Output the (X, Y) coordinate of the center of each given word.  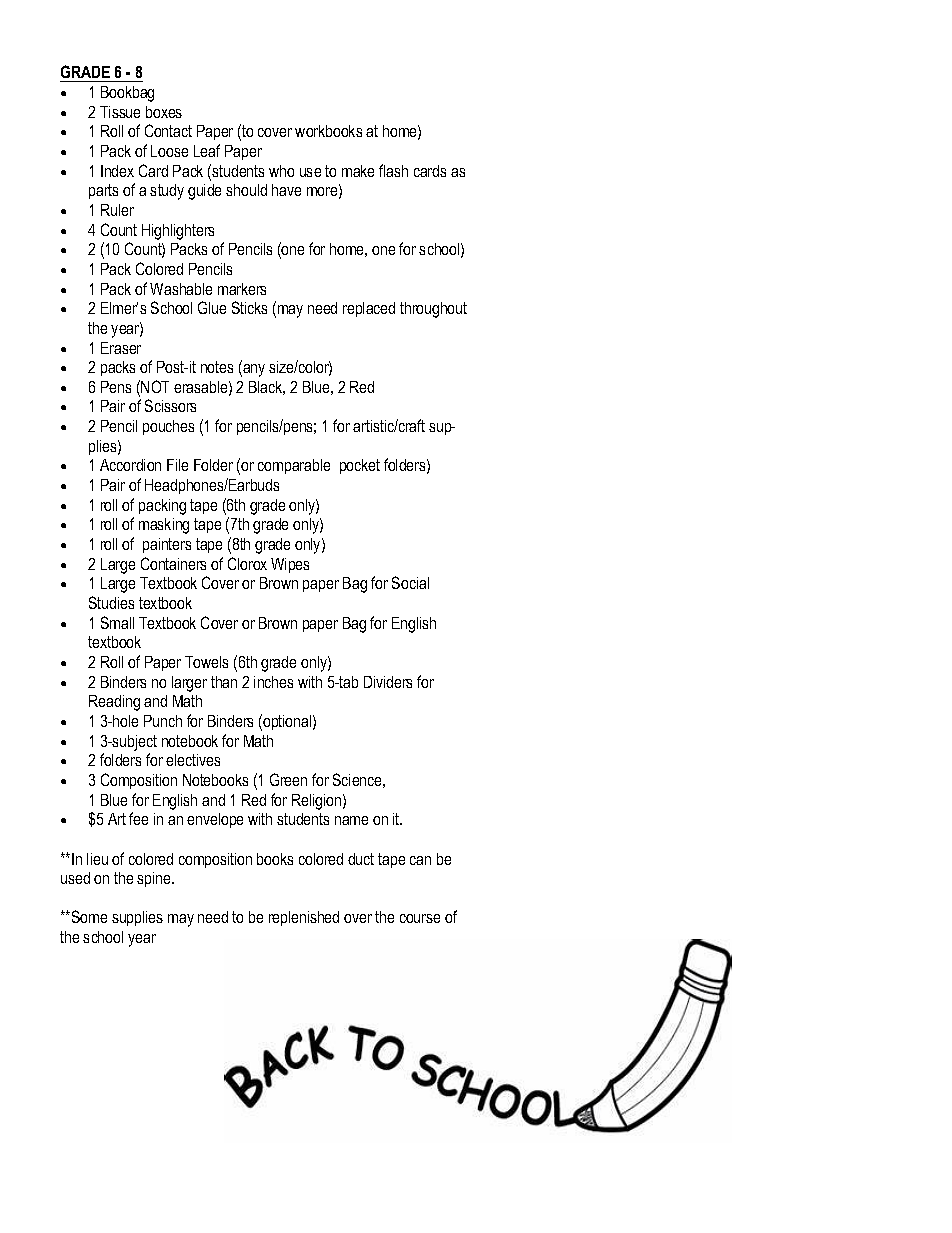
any (253, 370)
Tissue (120, 112)
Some (88, 916)
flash (393, 170)
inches (273, 682)
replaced (369, 309)
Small (117, 622)
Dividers (388, 682)
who (281, 171)
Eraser (121, 348)
